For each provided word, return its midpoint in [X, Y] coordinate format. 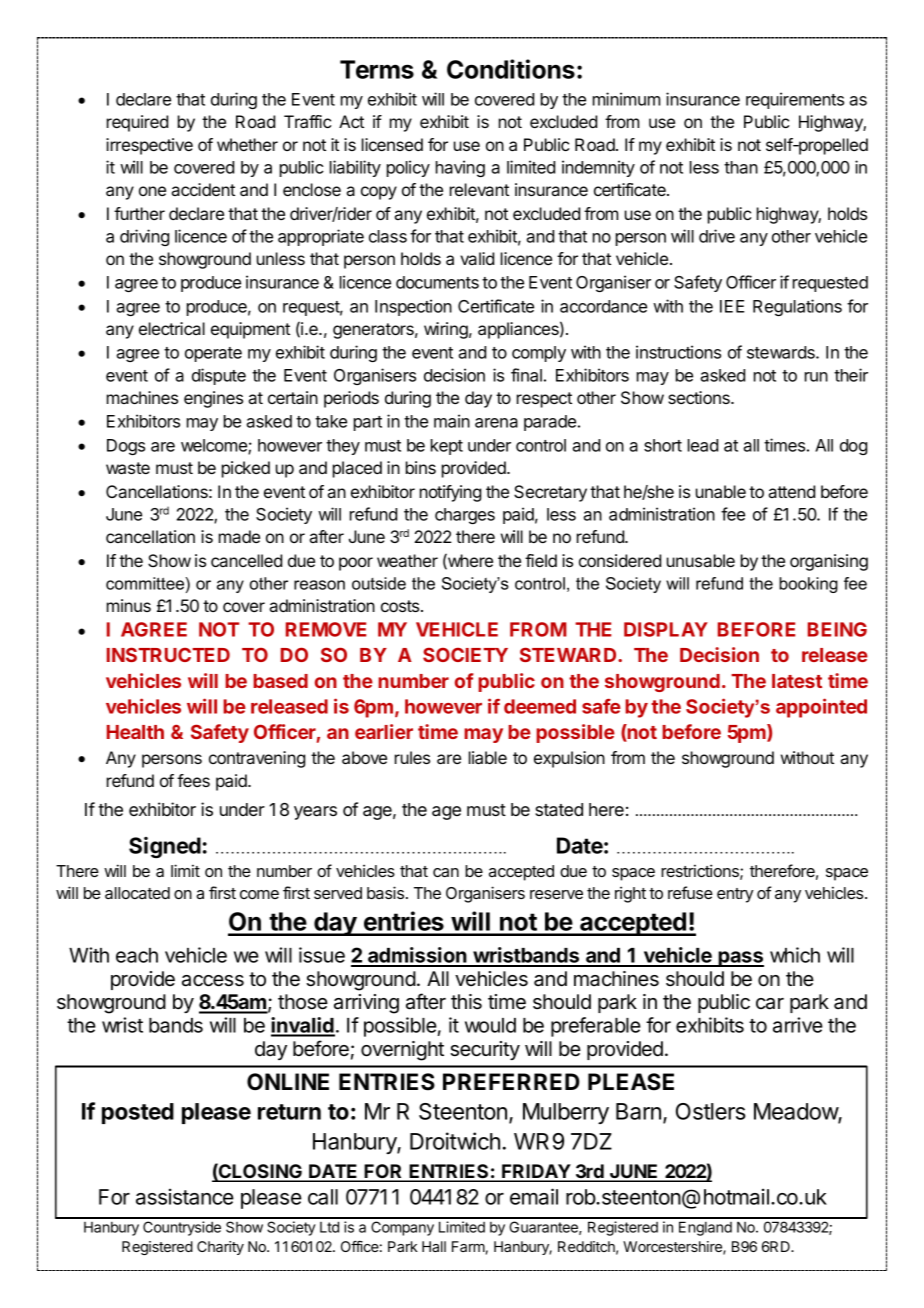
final [526, 375]
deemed [540, 706]
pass [740, 959]
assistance [185, 1196]
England [705, 1228]
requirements [795, 100]
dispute [219, 376]
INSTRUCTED [168, 654]
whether [247, 144]
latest [797, 681]
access [213, 981]
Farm [468, 1246]
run [816, 377]
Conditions [511, 69]
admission [417, 956]
